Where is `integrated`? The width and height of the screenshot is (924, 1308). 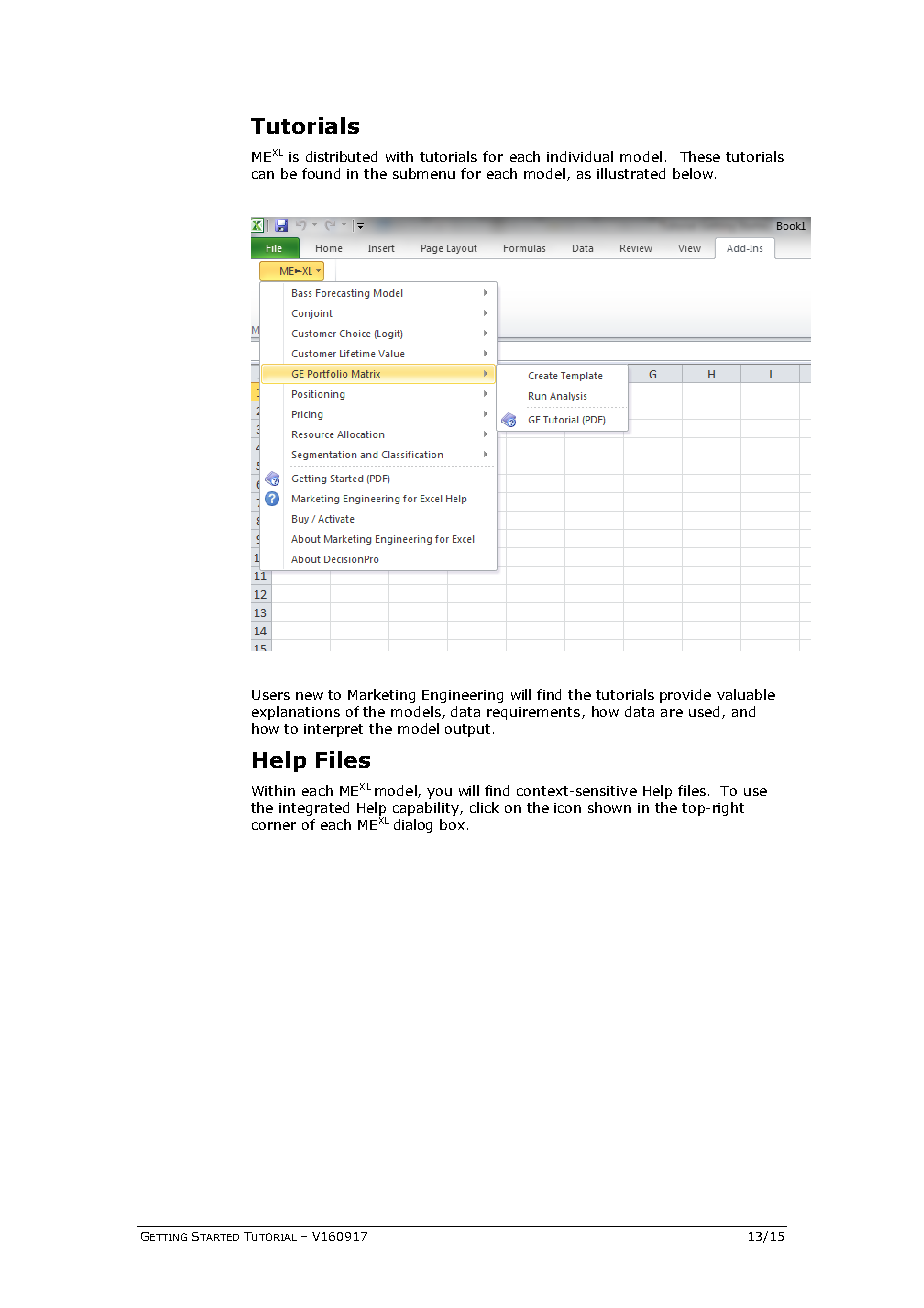
integrated is located at coordinates (314, 809).
